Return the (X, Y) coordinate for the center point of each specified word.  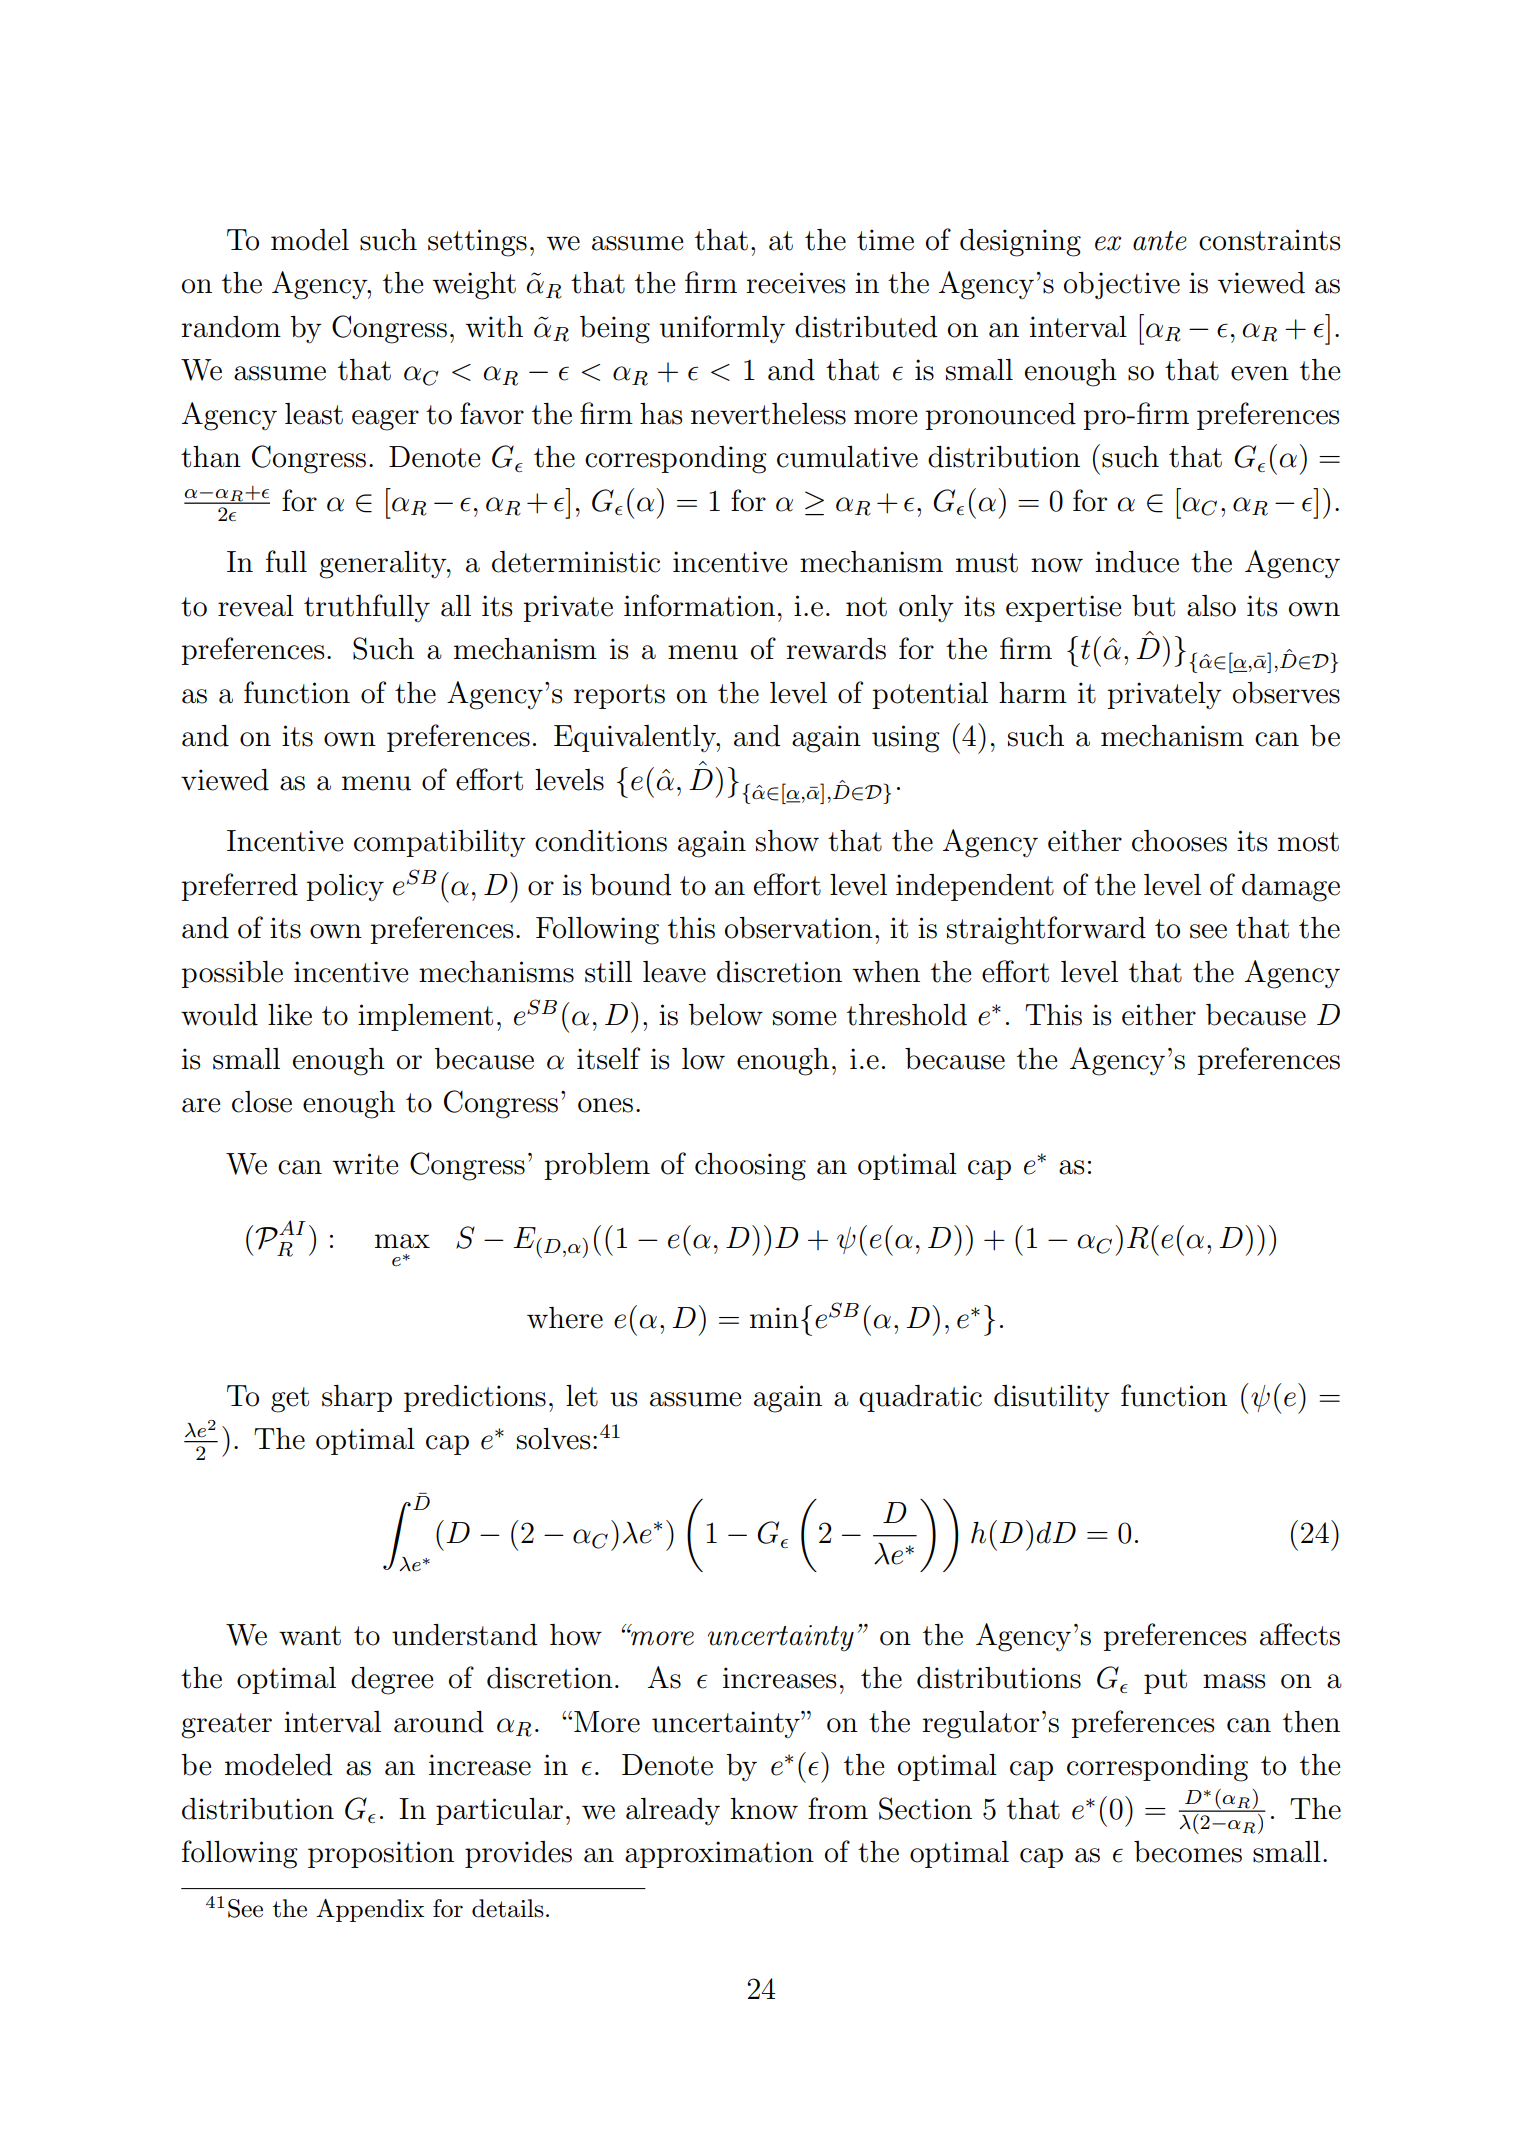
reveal (256, 606)
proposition (381, 1854)
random (231, 327)
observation (799, 928)
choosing (750, 1167)
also (1211, 606)
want (310, 1636)
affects (1300, 1634)
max (402, 1241)
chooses (1179, 841)
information (699, 605)
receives (795, 283)
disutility (1052, 1398)
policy (345, 888)
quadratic (920, 1398)
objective (1122, 286)
